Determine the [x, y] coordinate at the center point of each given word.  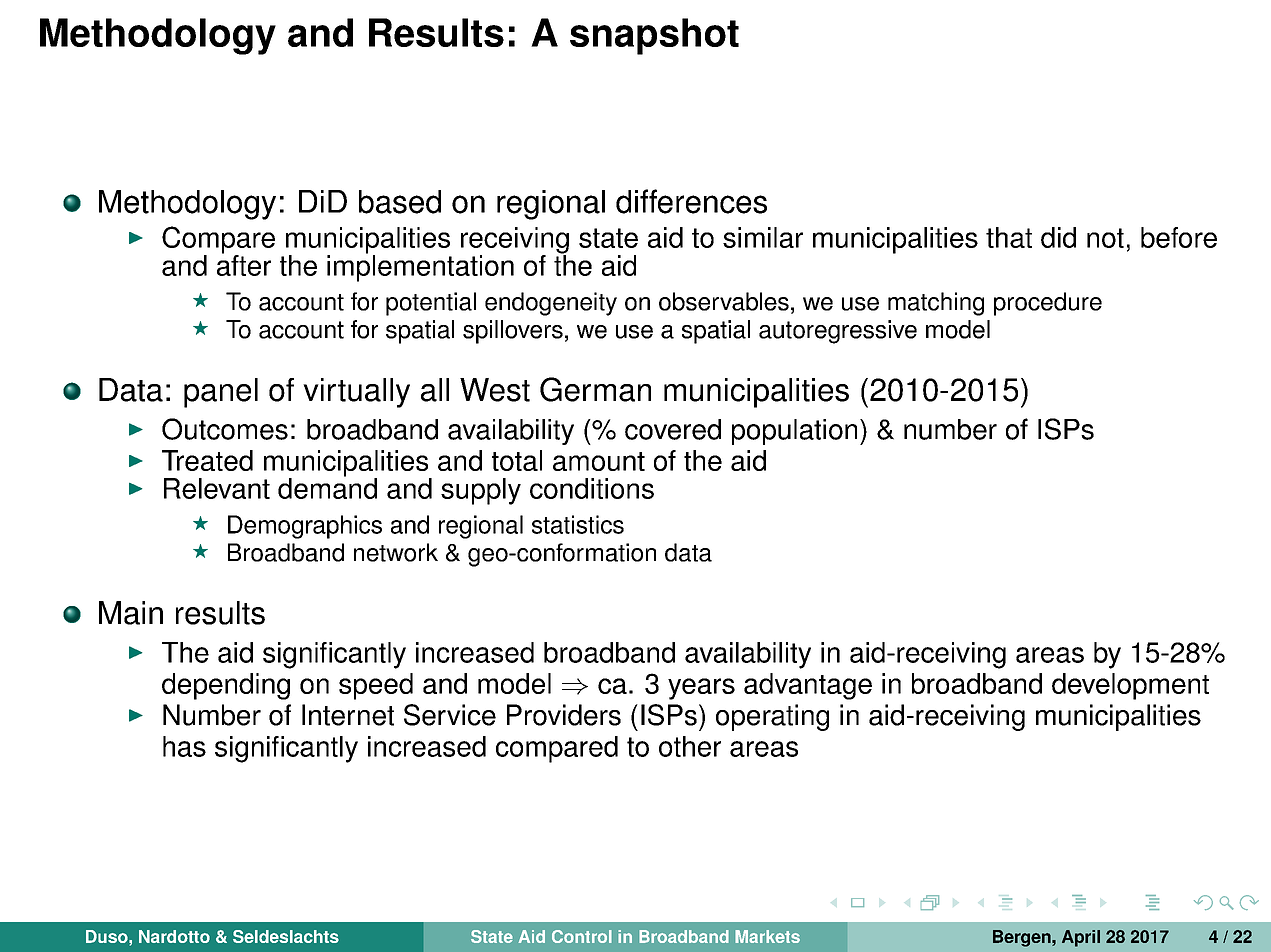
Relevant [217, 488]
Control [582, 936]
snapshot [654, 36]
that [1009, 237]
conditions [592, 488]
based [400, 202]
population [794, 432]
